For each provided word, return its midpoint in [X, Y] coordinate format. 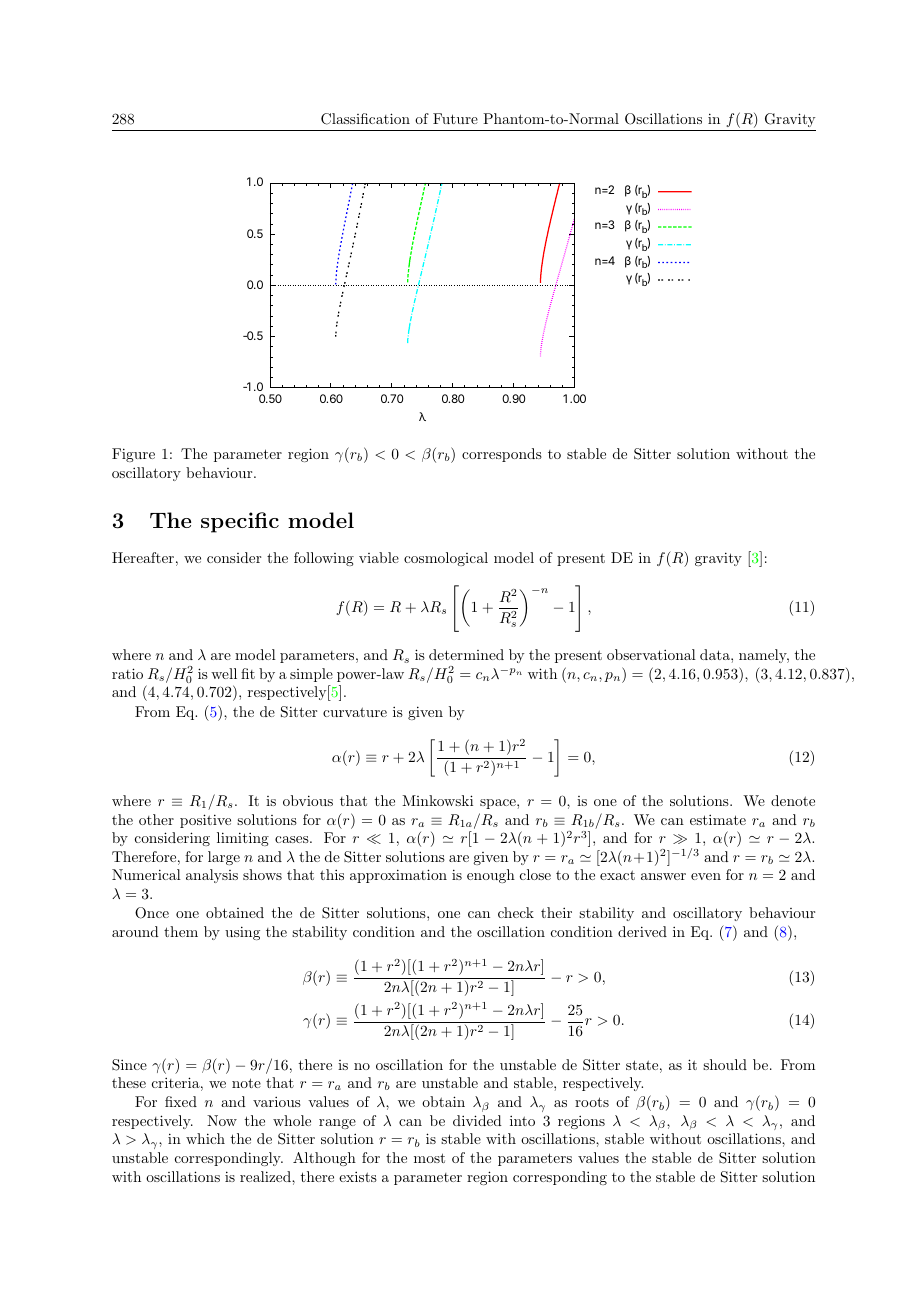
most [429, 1158]
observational [651, 654]
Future [455, 118]
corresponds [502, 455]
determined [466, 654]
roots [592, 1102]
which [205, 1138]
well [224, 673]
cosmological [446, 559]
